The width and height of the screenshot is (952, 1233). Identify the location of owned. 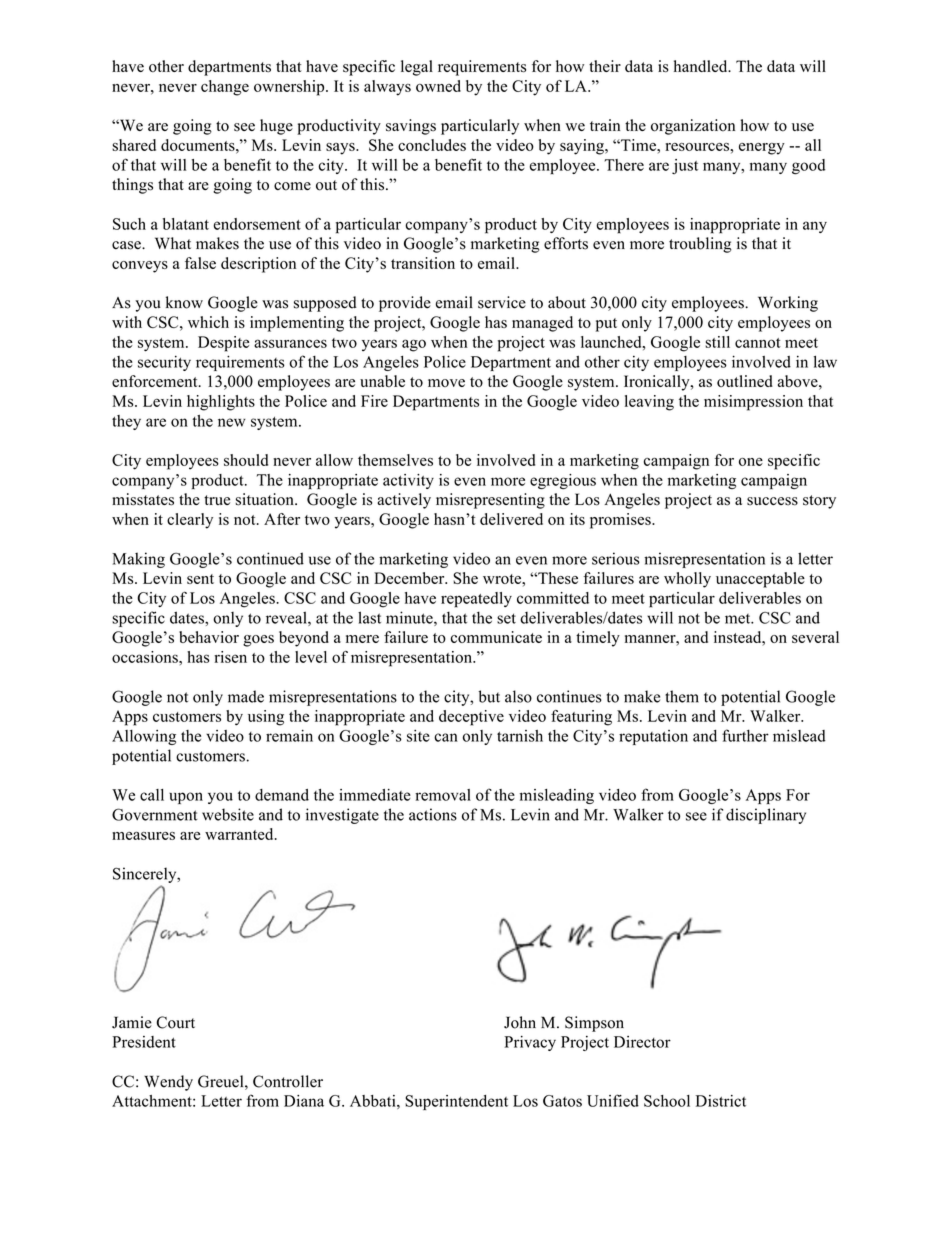
(438, 86).
